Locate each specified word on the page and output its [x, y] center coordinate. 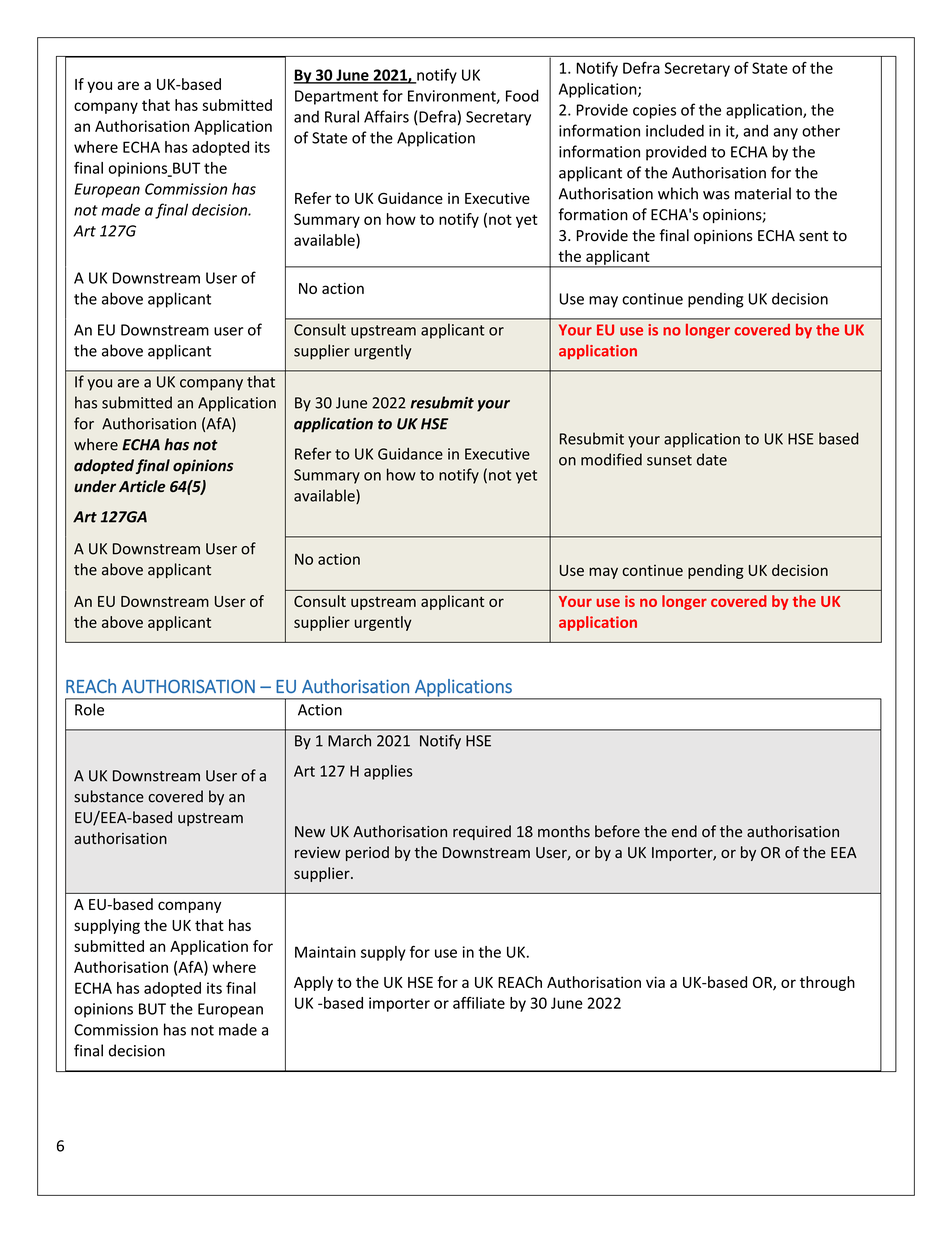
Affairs [386, 116]
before [617, 831]
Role [89, 709]
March [349, 740]
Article [142, 486]
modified [611, 459]
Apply [313, 983]
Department [336, 97]
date [712, 459]
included [675, 130]
